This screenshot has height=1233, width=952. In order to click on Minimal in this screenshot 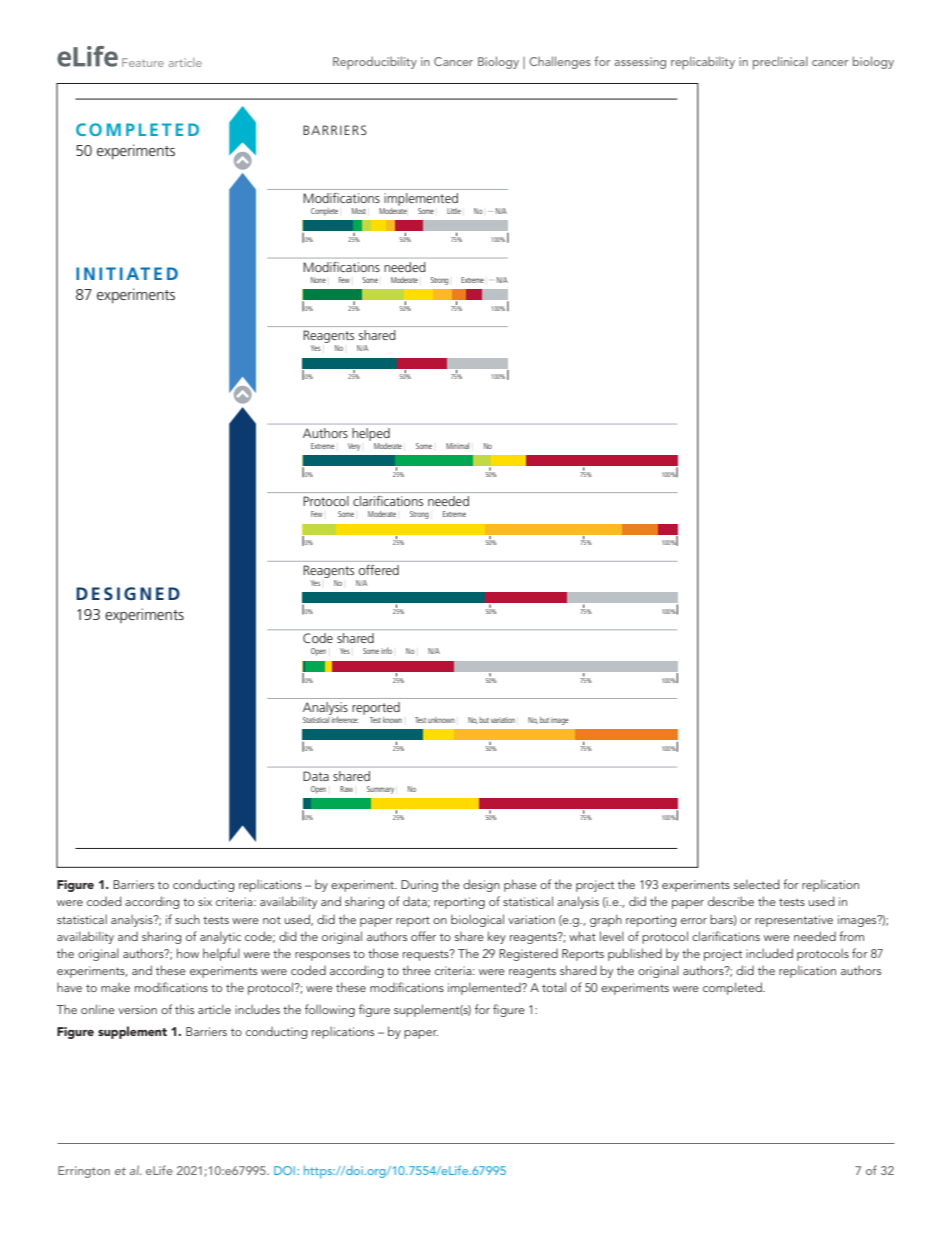, I will do `click(457, 446)`.
